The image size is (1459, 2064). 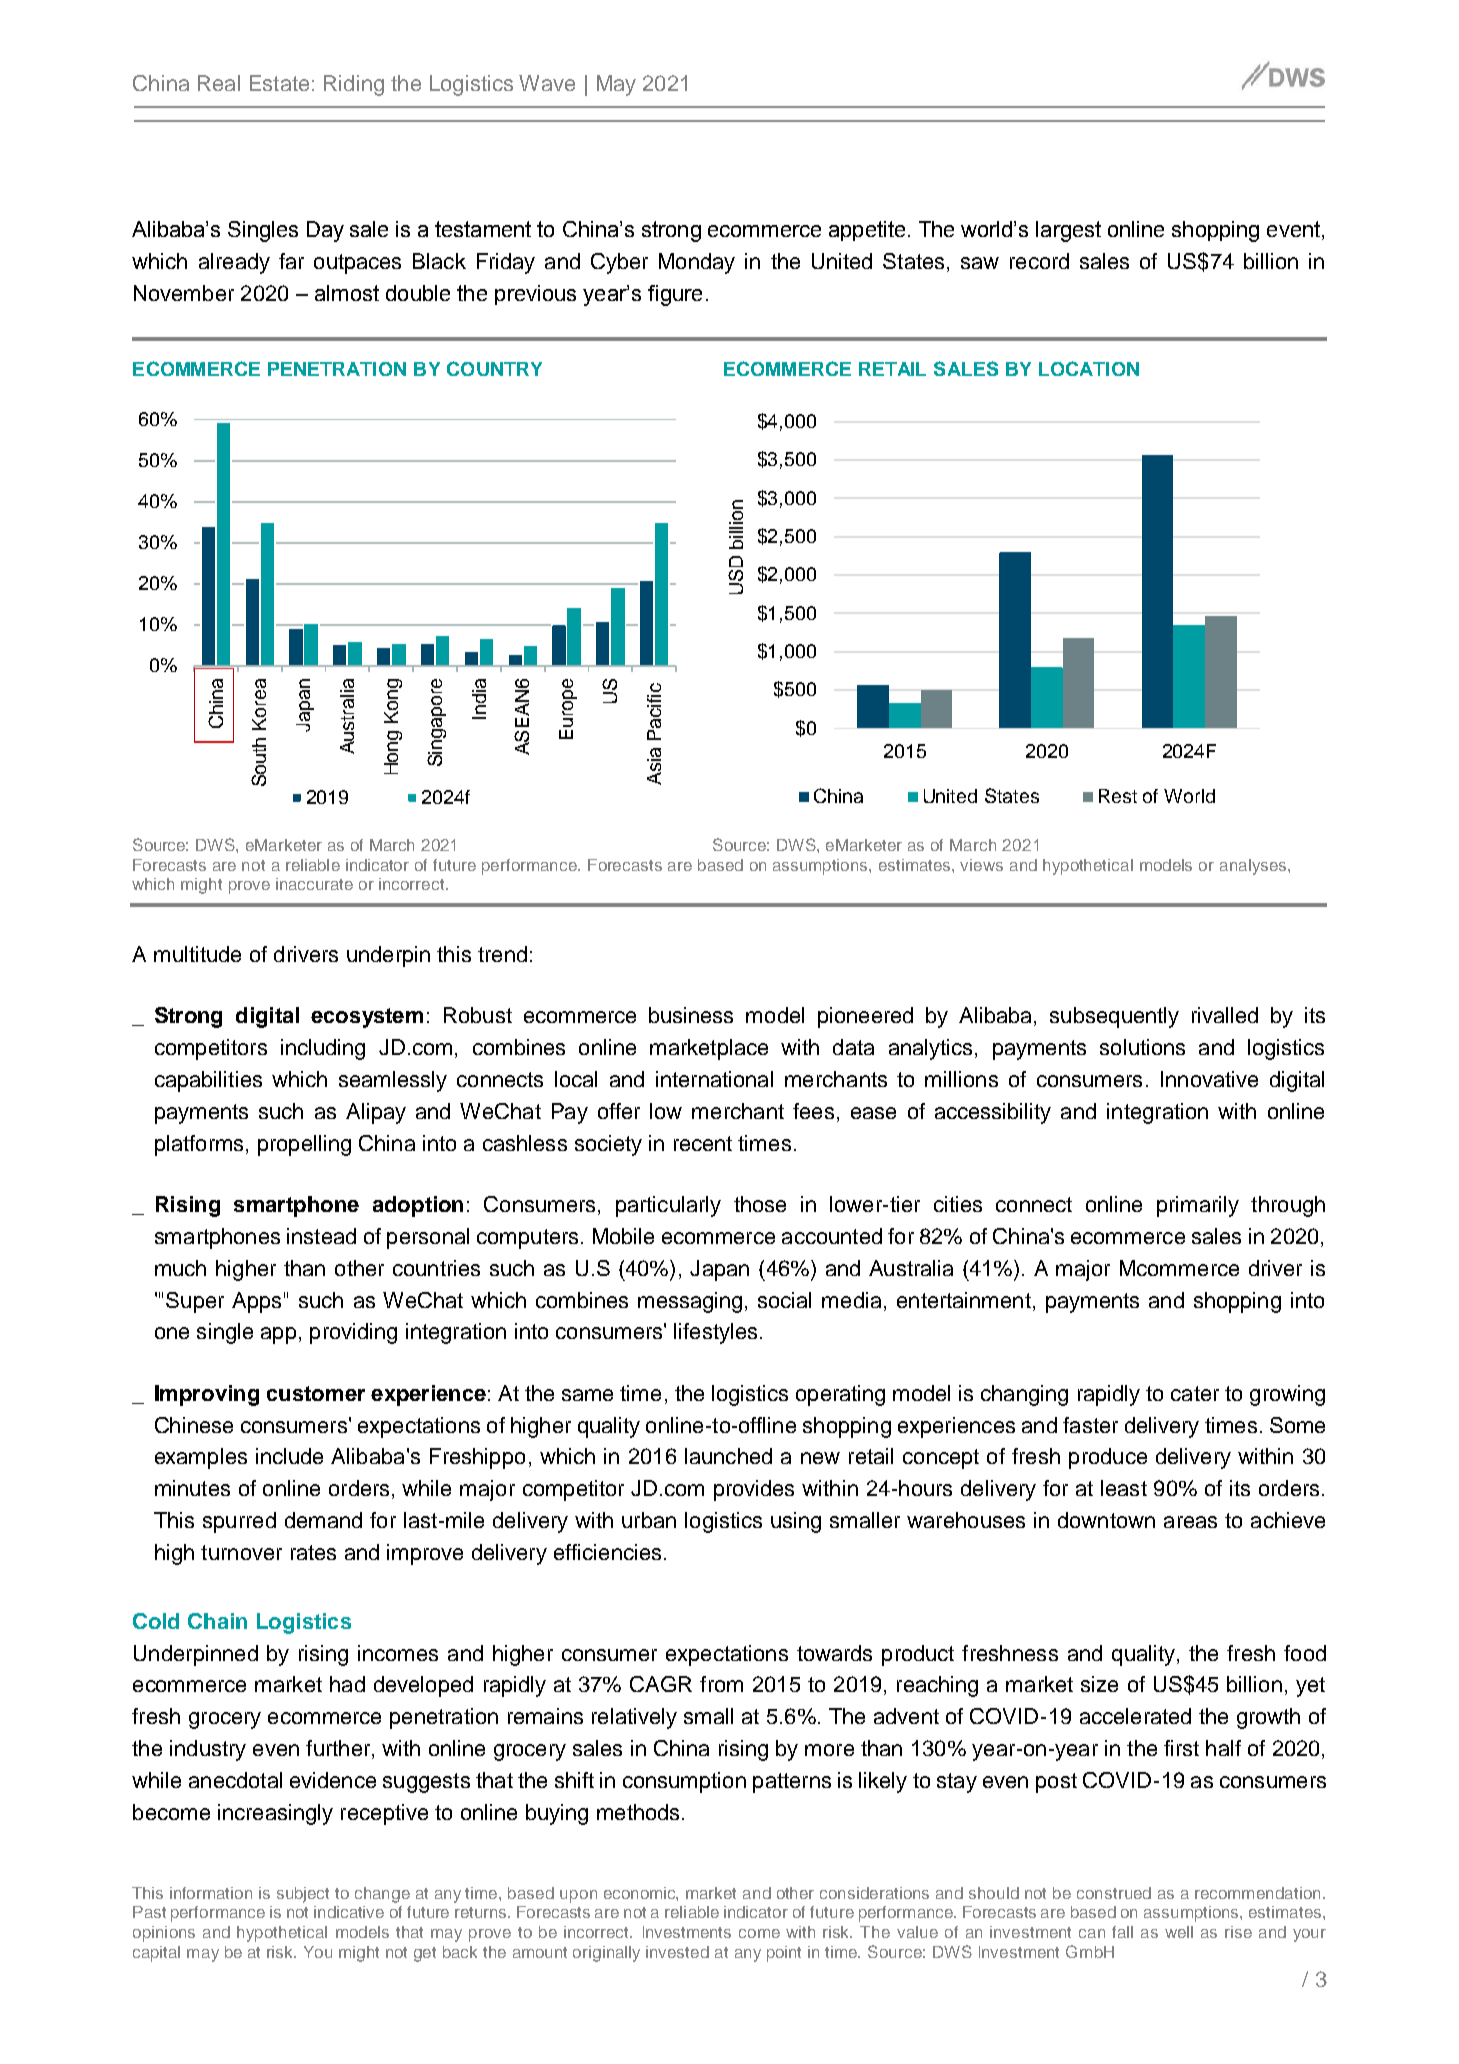 What do you see at coordinates (494, 368) in the image?
I see `COUNTRY` at bounding box center [494, 368].
